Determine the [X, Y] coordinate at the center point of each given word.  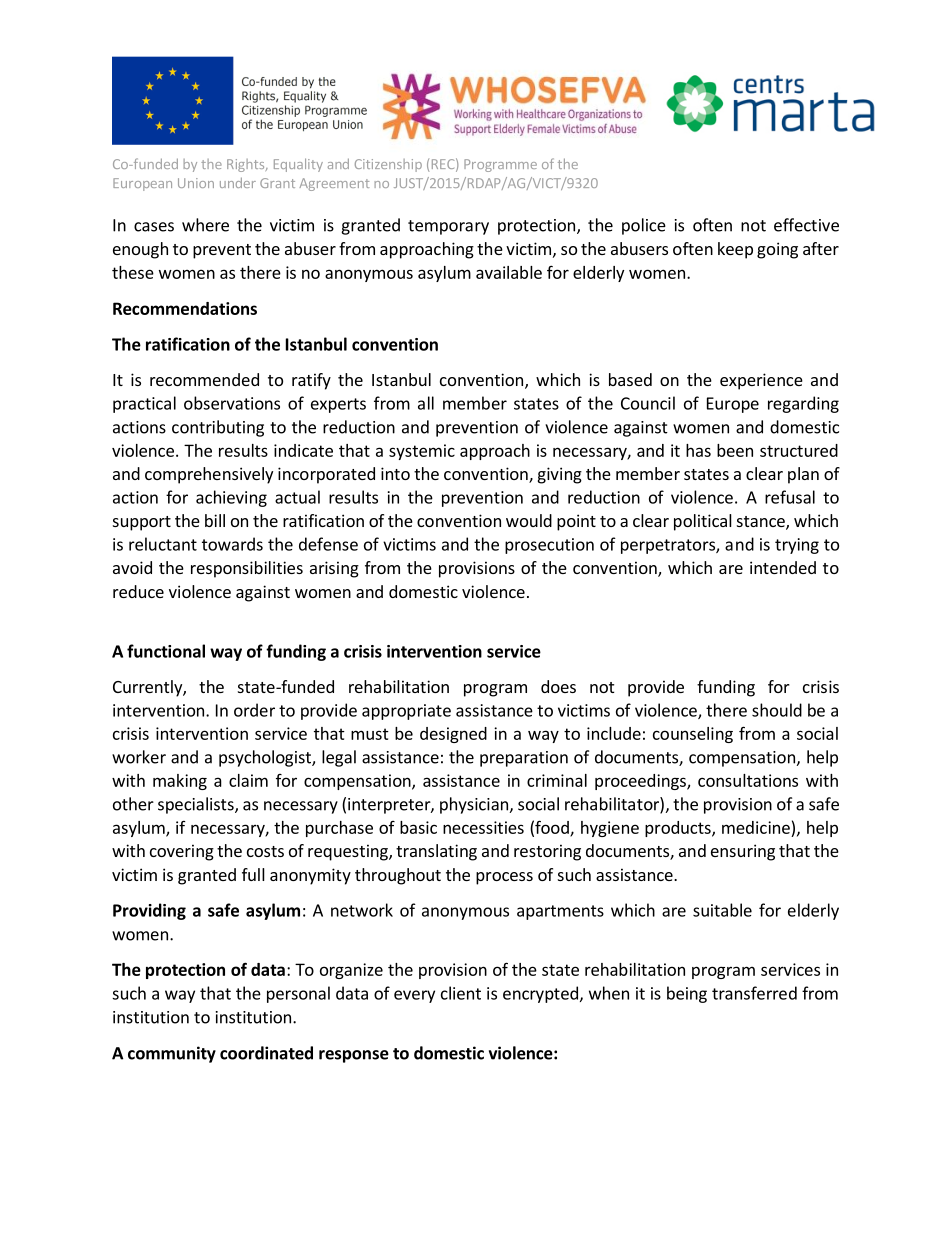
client [461, 993]
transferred [754, 993]
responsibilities [247, 569]
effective [806, 225]
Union [196, 183]
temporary [448, 227]
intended [783, 567]
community [172, 1054]
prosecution [549, 546]
